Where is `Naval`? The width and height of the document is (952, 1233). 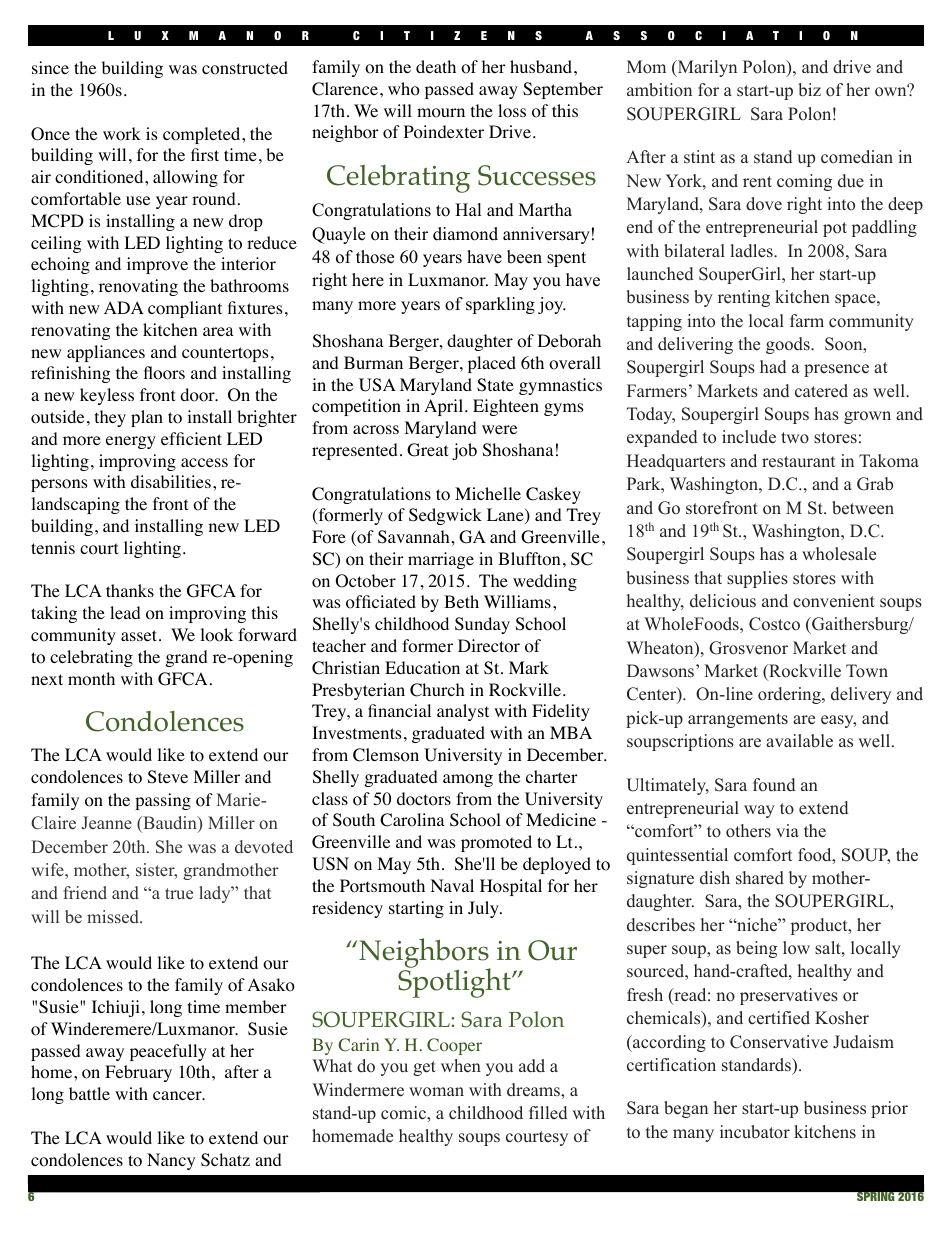 Naval is located at coordinates (452, 885).
